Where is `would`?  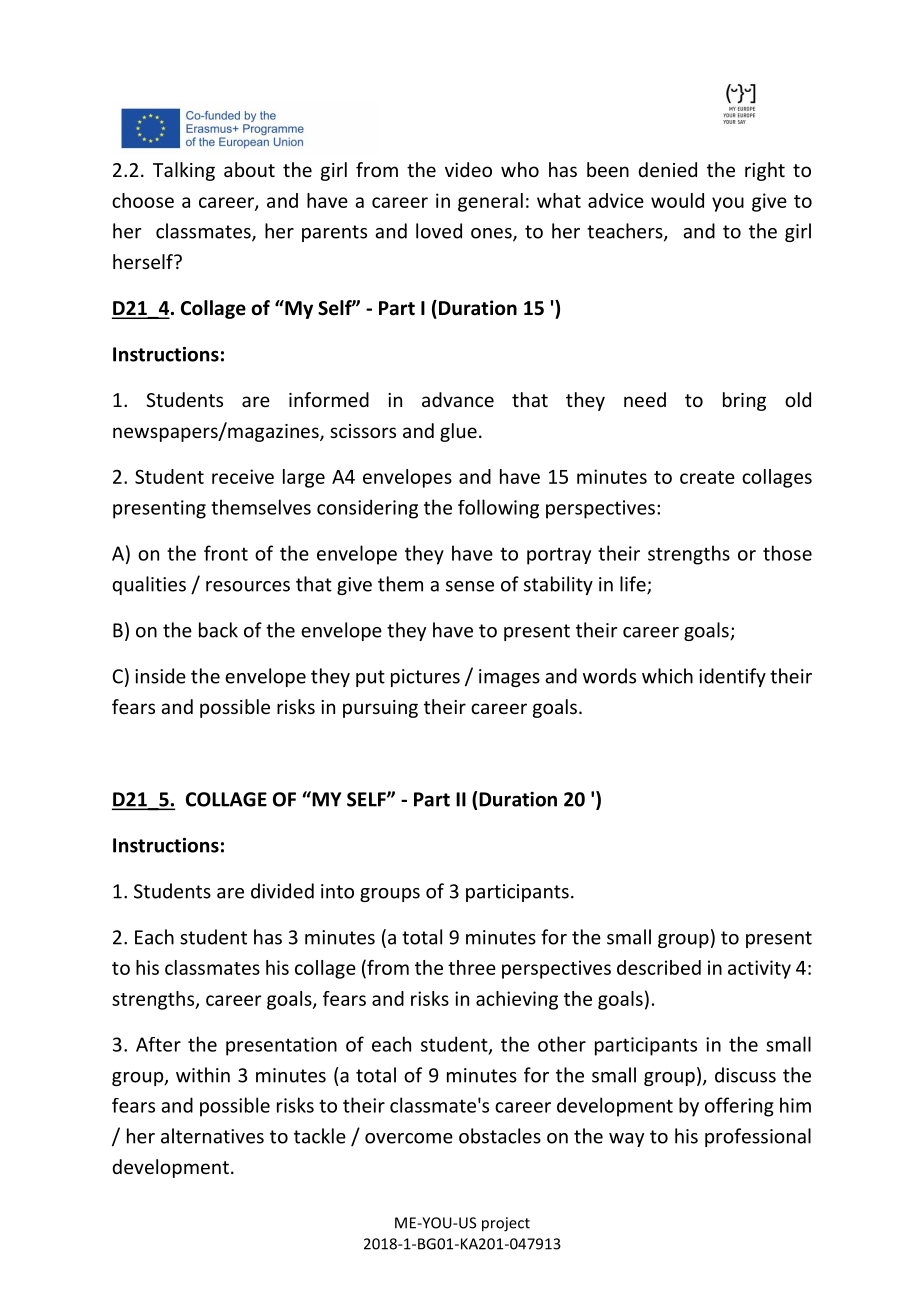
would is located at coordinates (677, 200).
